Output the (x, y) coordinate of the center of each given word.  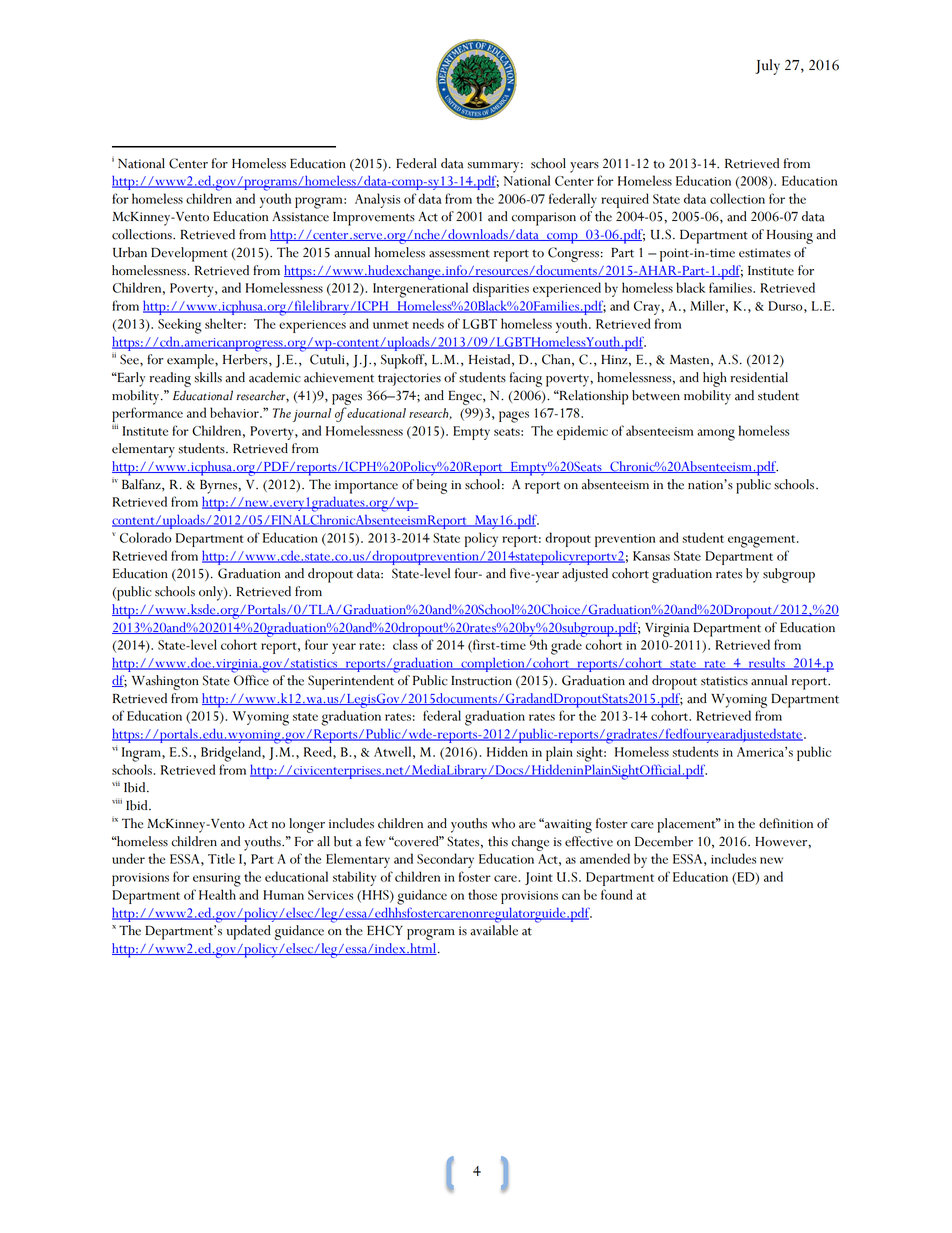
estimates (765, 253)
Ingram (142, 754)
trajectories (409, 379)
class (405, 644)
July (767, 67)
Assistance (300, 216)
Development (189, 254)
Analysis (377, 200)
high (715, 379)
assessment (459, 253)
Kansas (651, 556)
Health (217, 894)
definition (786, 823)
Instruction (481, 681)
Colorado (146, 537)
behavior (235, 412)
